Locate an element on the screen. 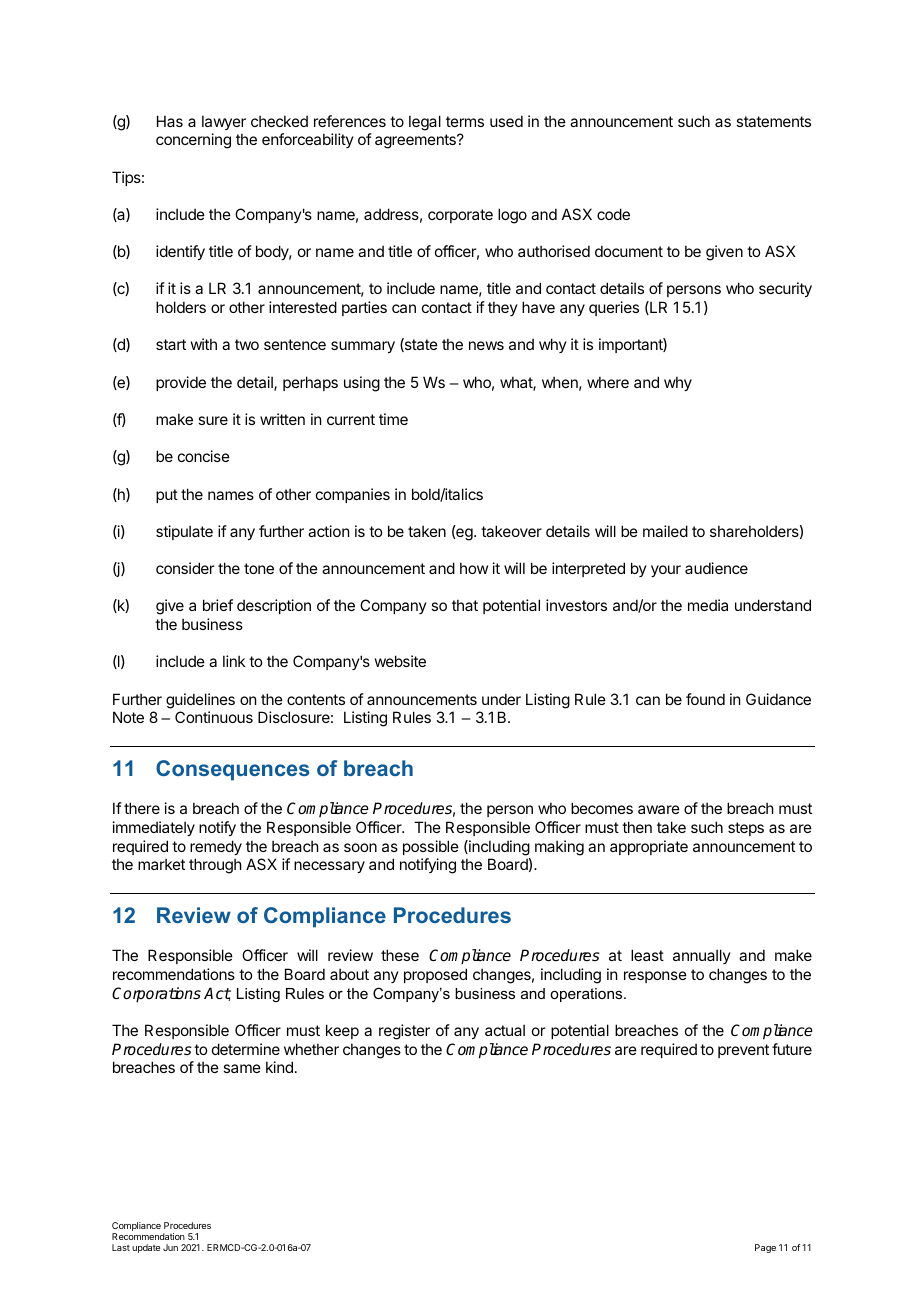 Image resolution: width=924 pixels, height=1308 pixels. how is located at coordinates (474, 568).
